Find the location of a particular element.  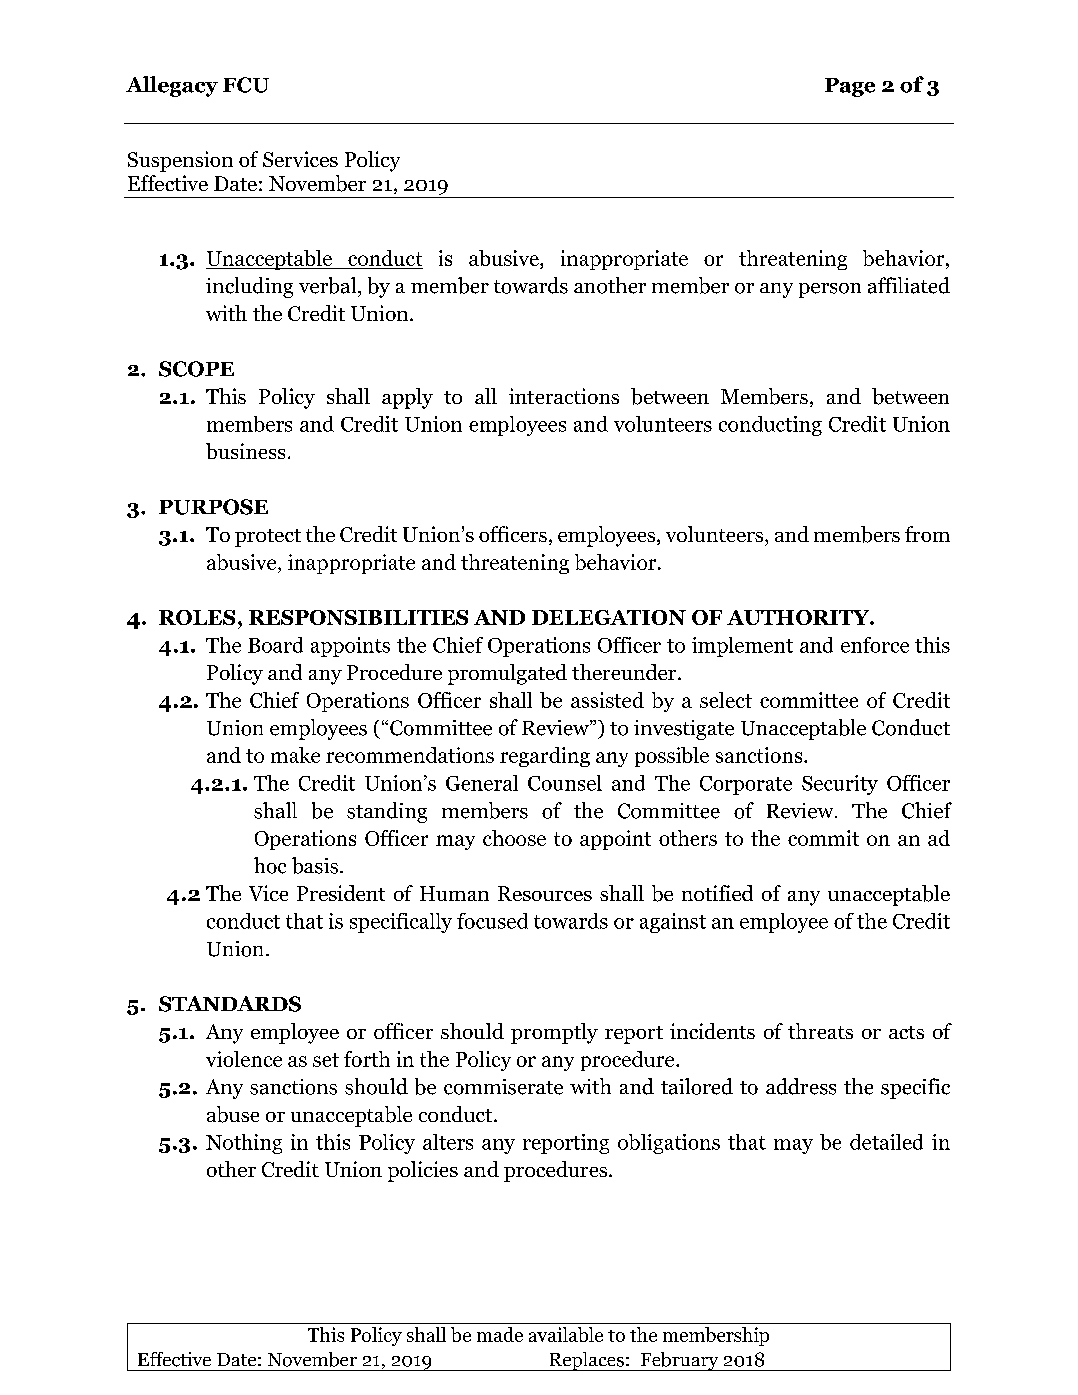

Nothing is located at coordinates (244, 1144).
